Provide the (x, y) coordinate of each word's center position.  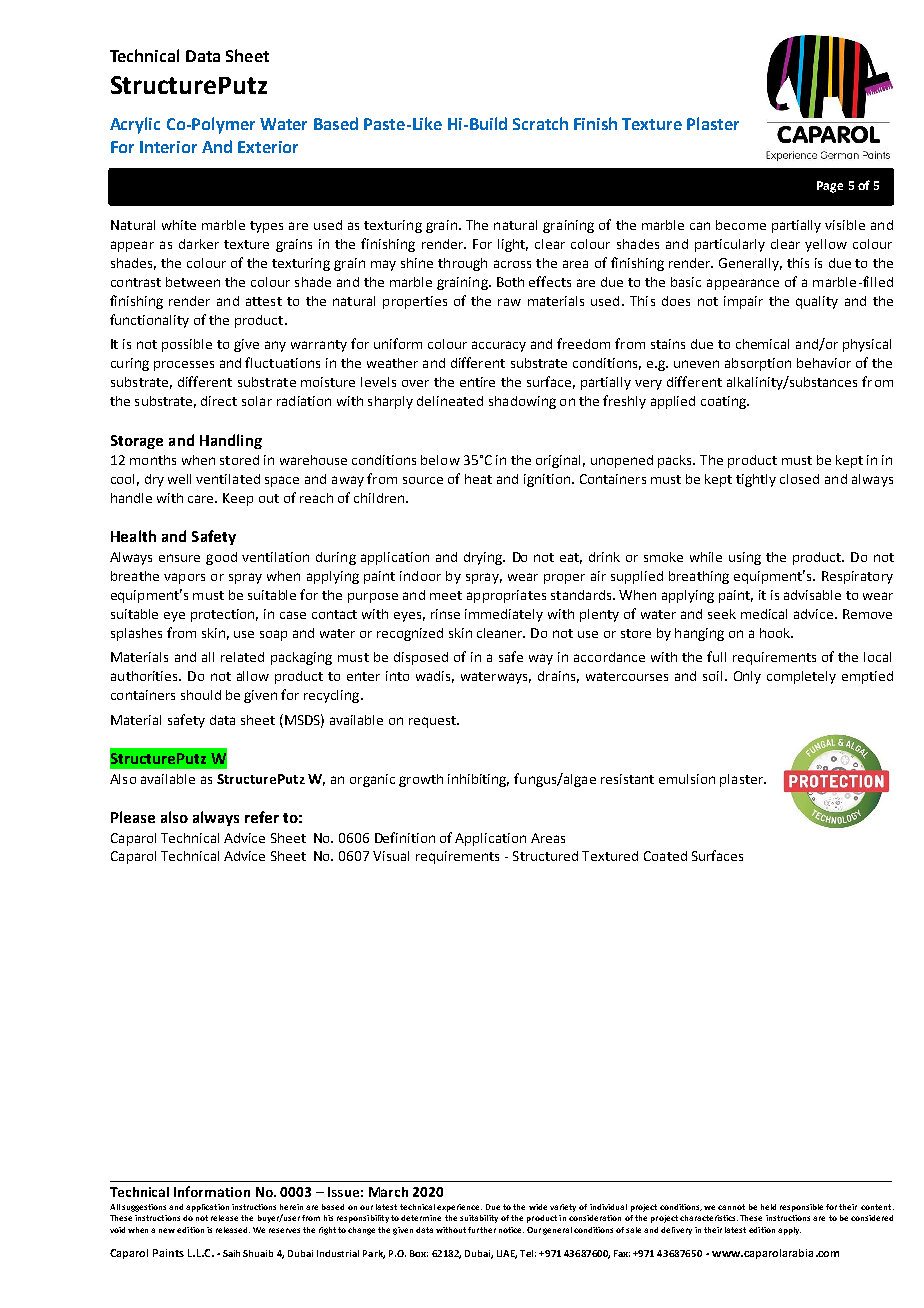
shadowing (522, 402)
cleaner (501, 633)
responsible (801, 1208)
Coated (665, 856)
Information (212, 1191)
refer (262, 817)
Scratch (540, 123)
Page (830, 187)
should (201, 695)
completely (801, 677)
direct (219, 401)
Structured (545, 856)
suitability (479, 1219)
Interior (168, 147)
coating (724, 402)
